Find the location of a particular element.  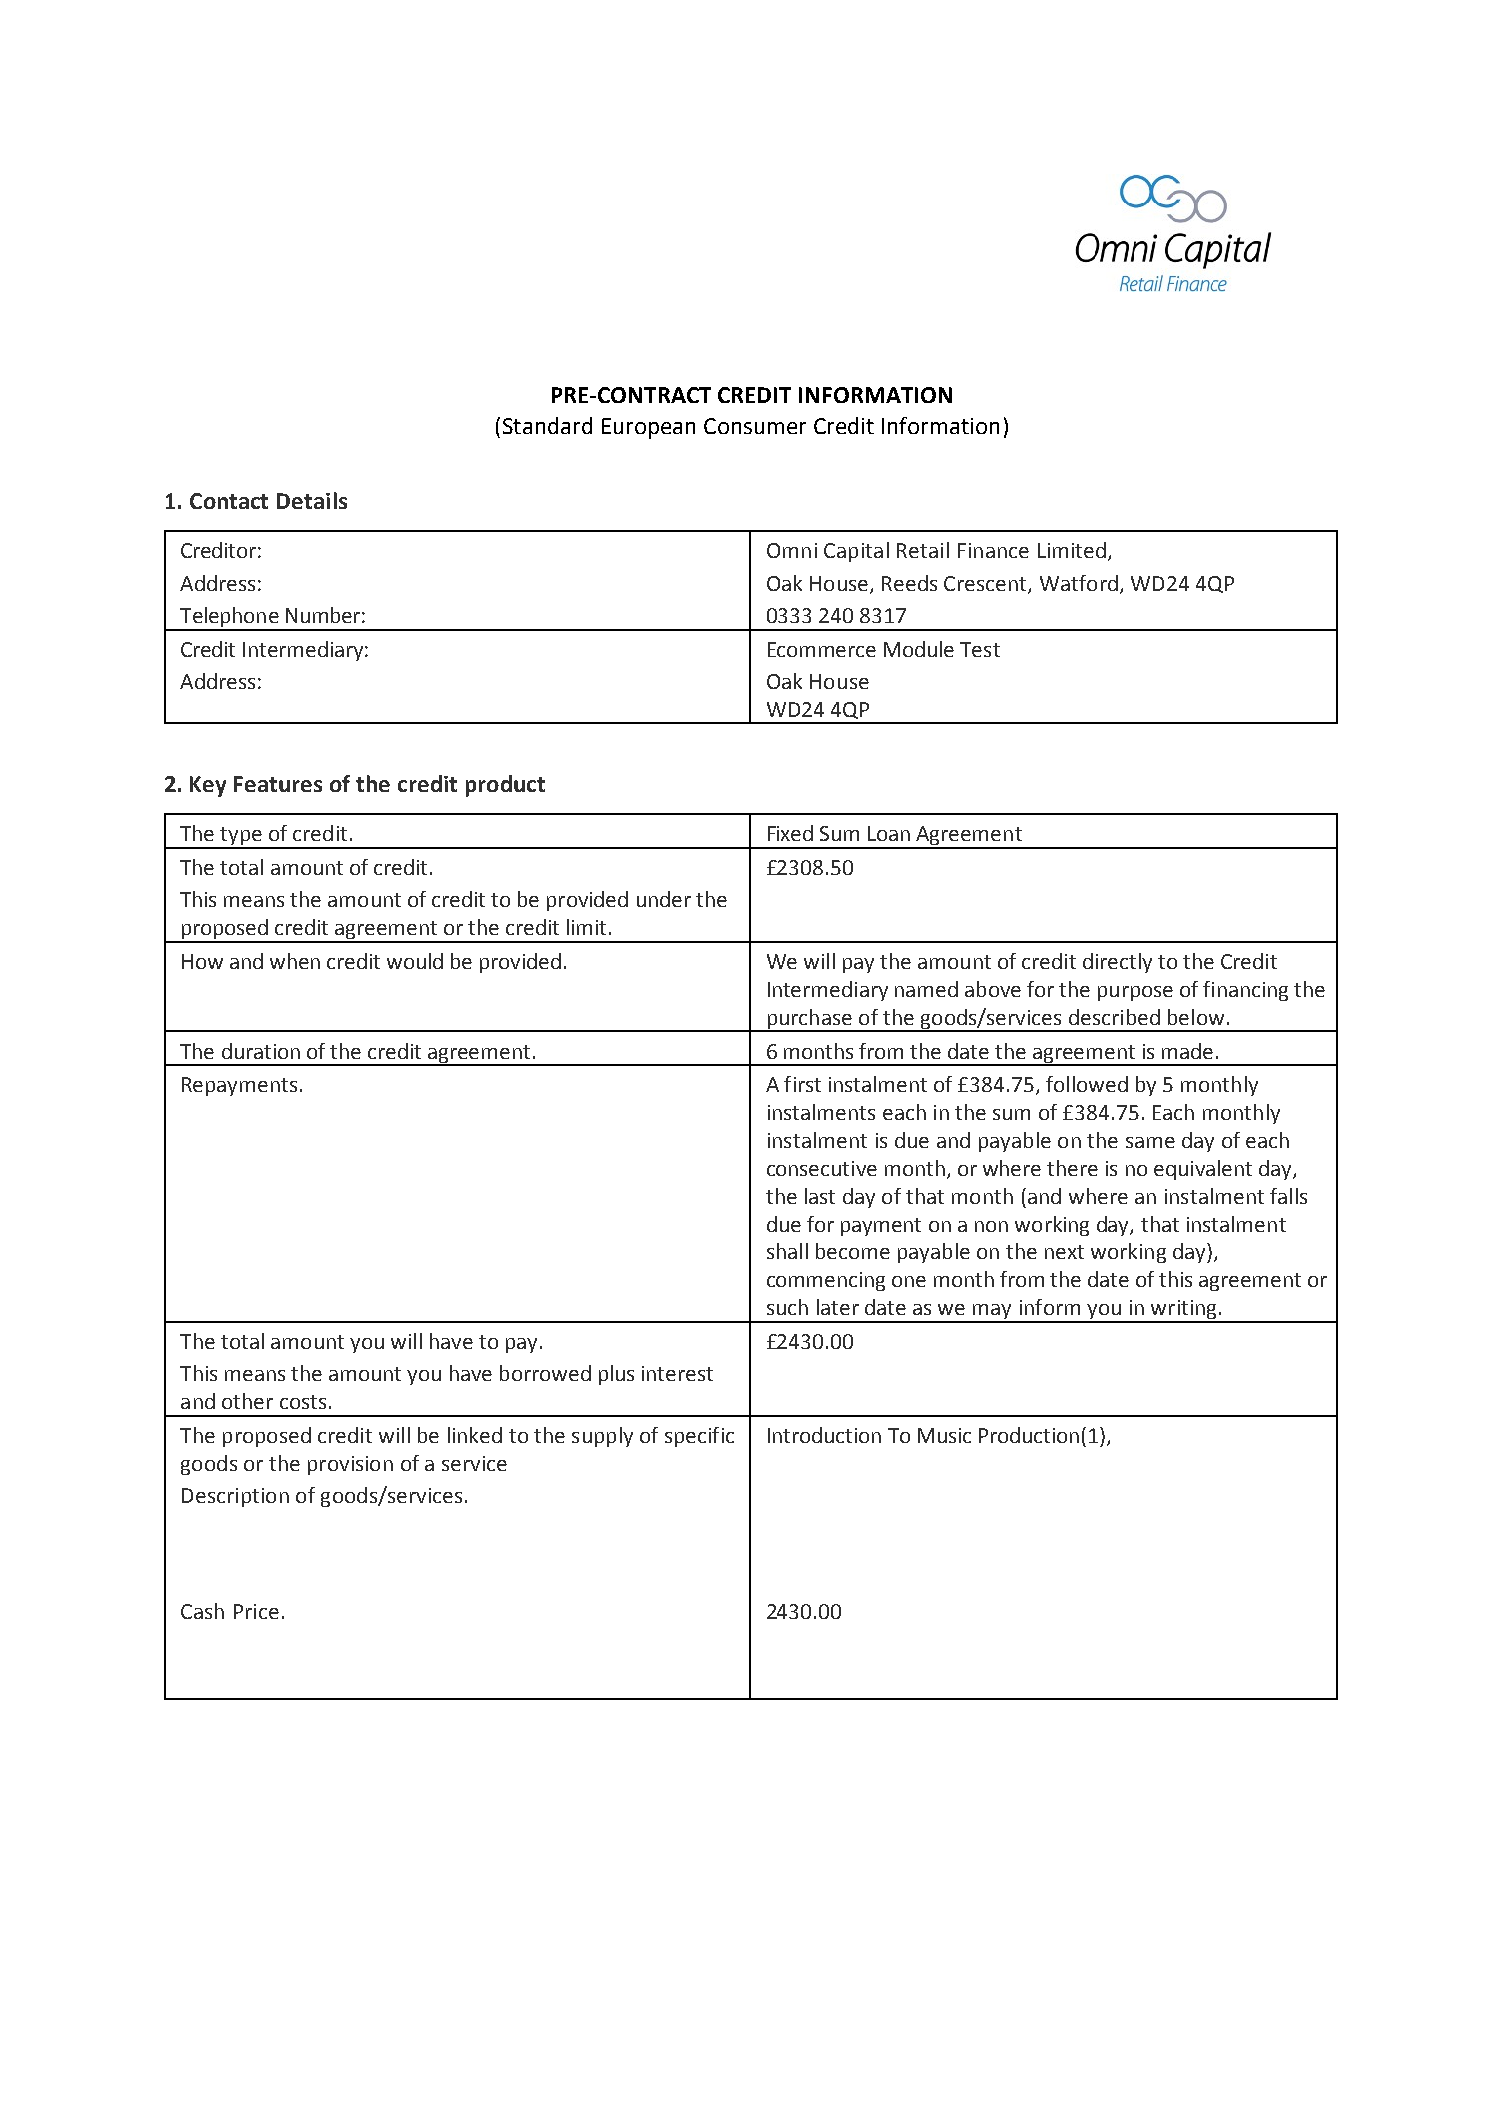

Details is located at coordinates (312, 500).
